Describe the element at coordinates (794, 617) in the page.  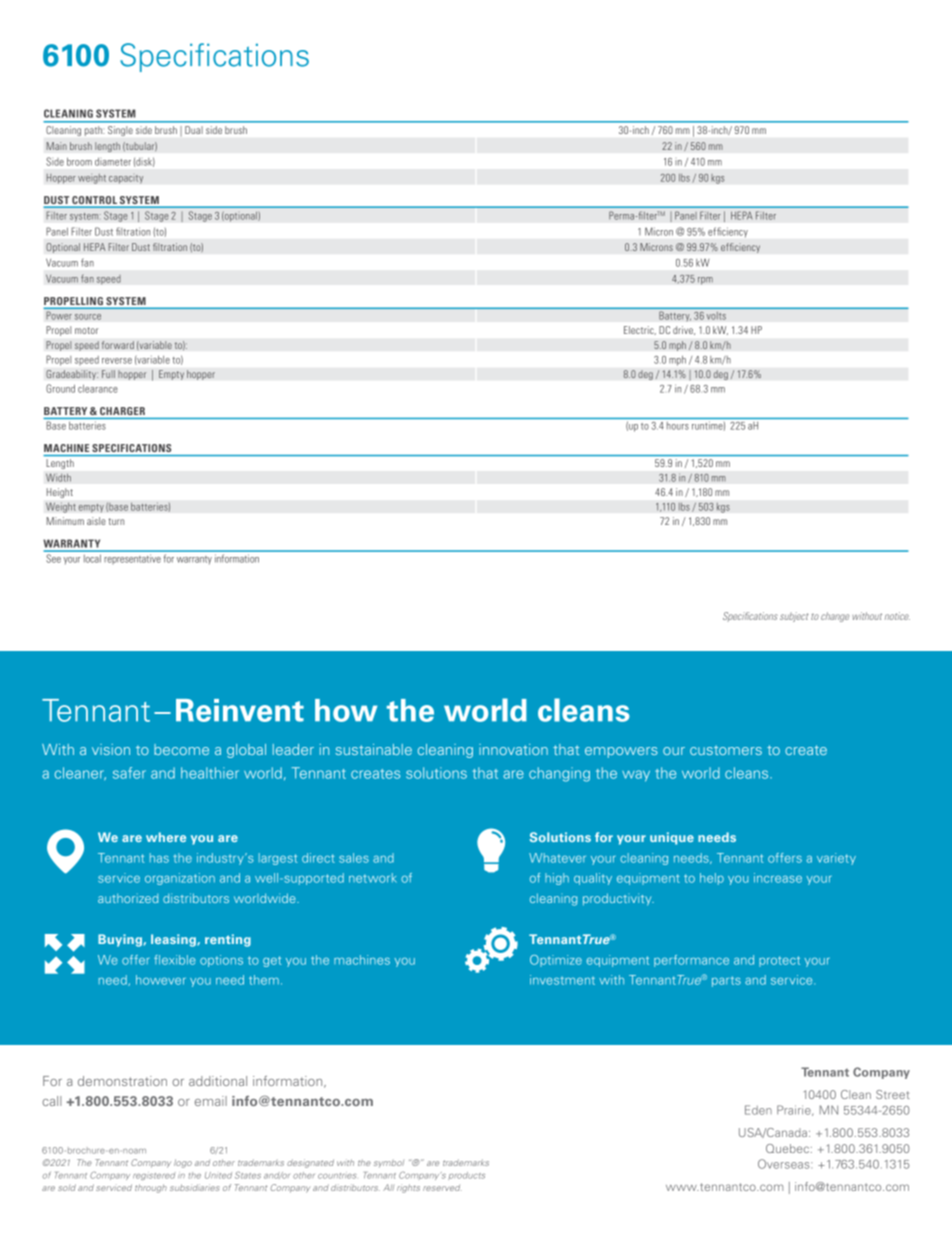
I see `subject` at that location.
